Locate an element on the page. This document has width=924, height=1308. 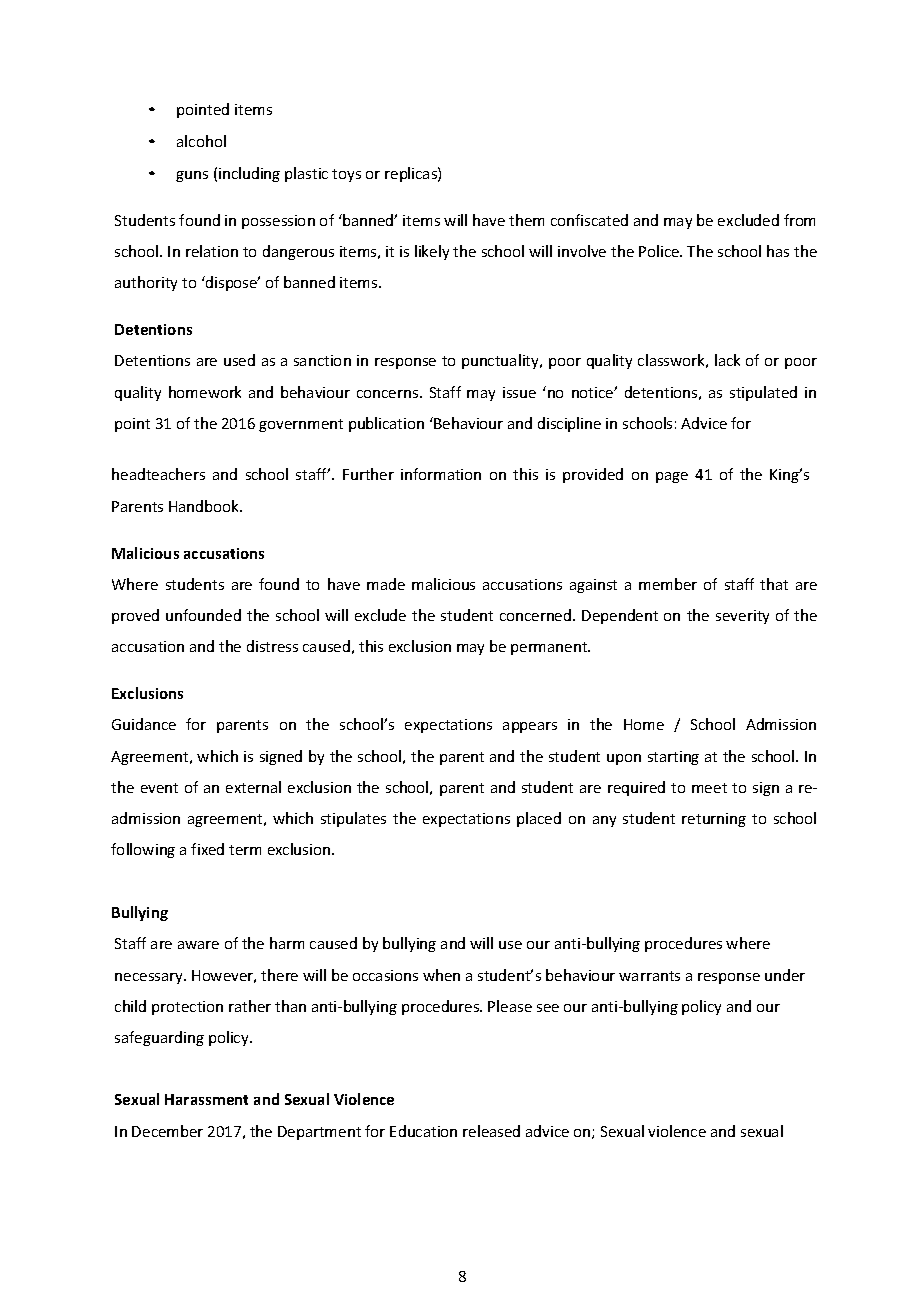
severity is located at coordinates (742, 617).
